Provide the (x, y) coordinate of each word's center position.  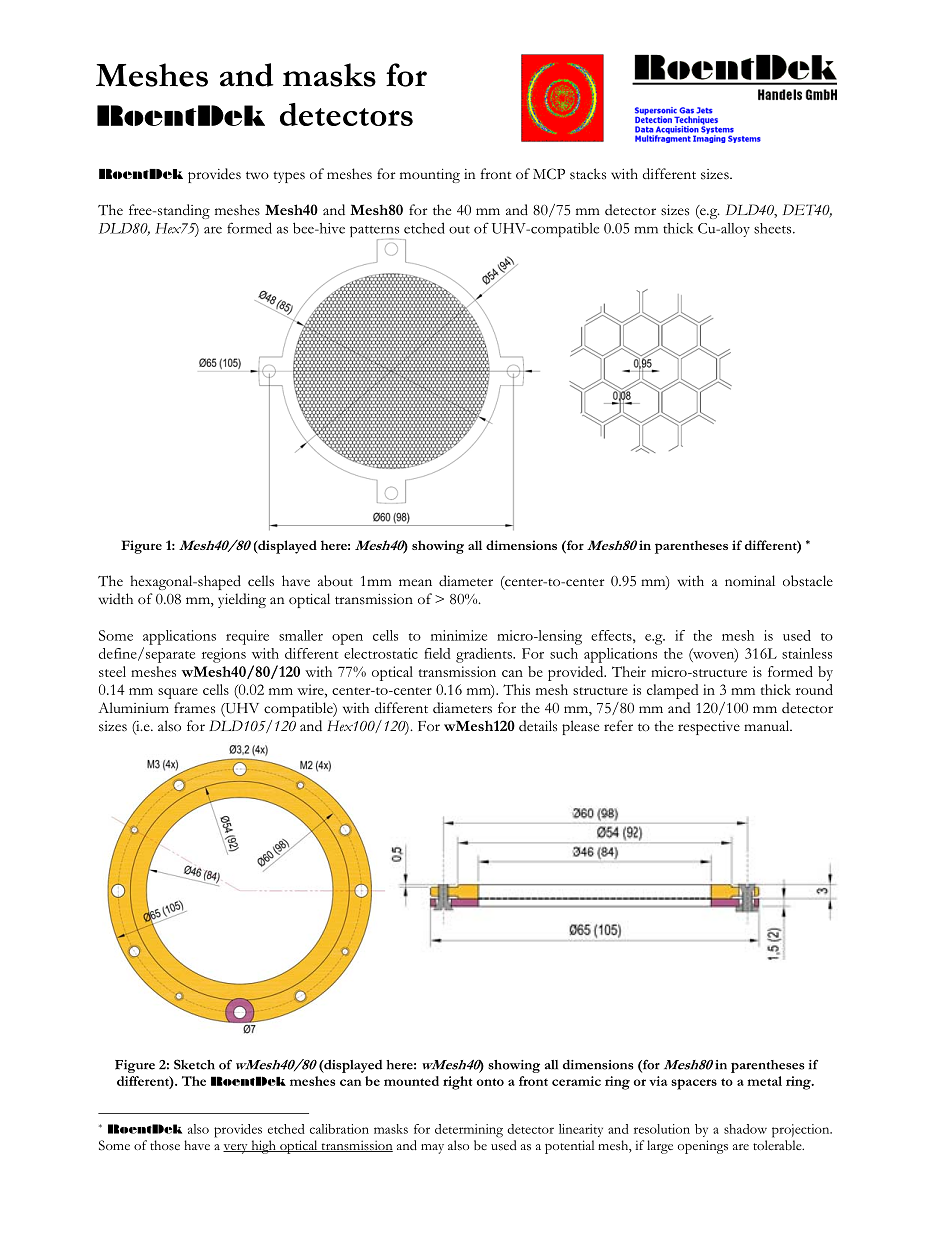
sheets (774, 228)
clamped (673, 691)
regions (224, 655)
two (257, 175)
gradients (485, 655)
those (165, 1145)
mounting (430, 176)
